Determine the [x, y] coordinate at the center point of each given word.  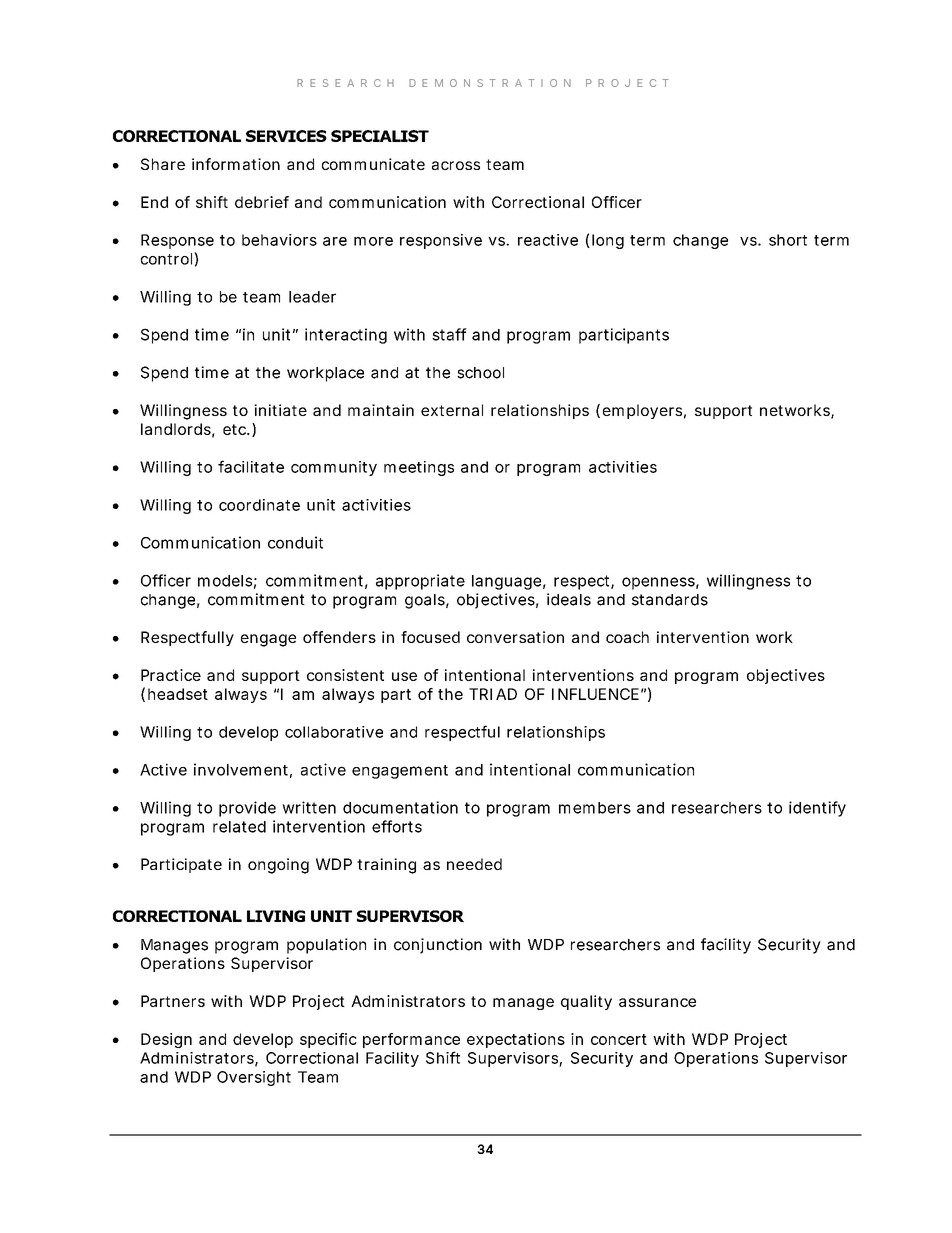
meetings [419, 468]
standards [670, 600]
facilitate [251, 466]
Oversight [254, 1078]
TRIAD [493, 694]
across [456, 165]
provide [247, 809]
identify [817, 809]
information [236, 164]
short [788, 240]
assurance [657, 1002]
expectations [516, 1040]
